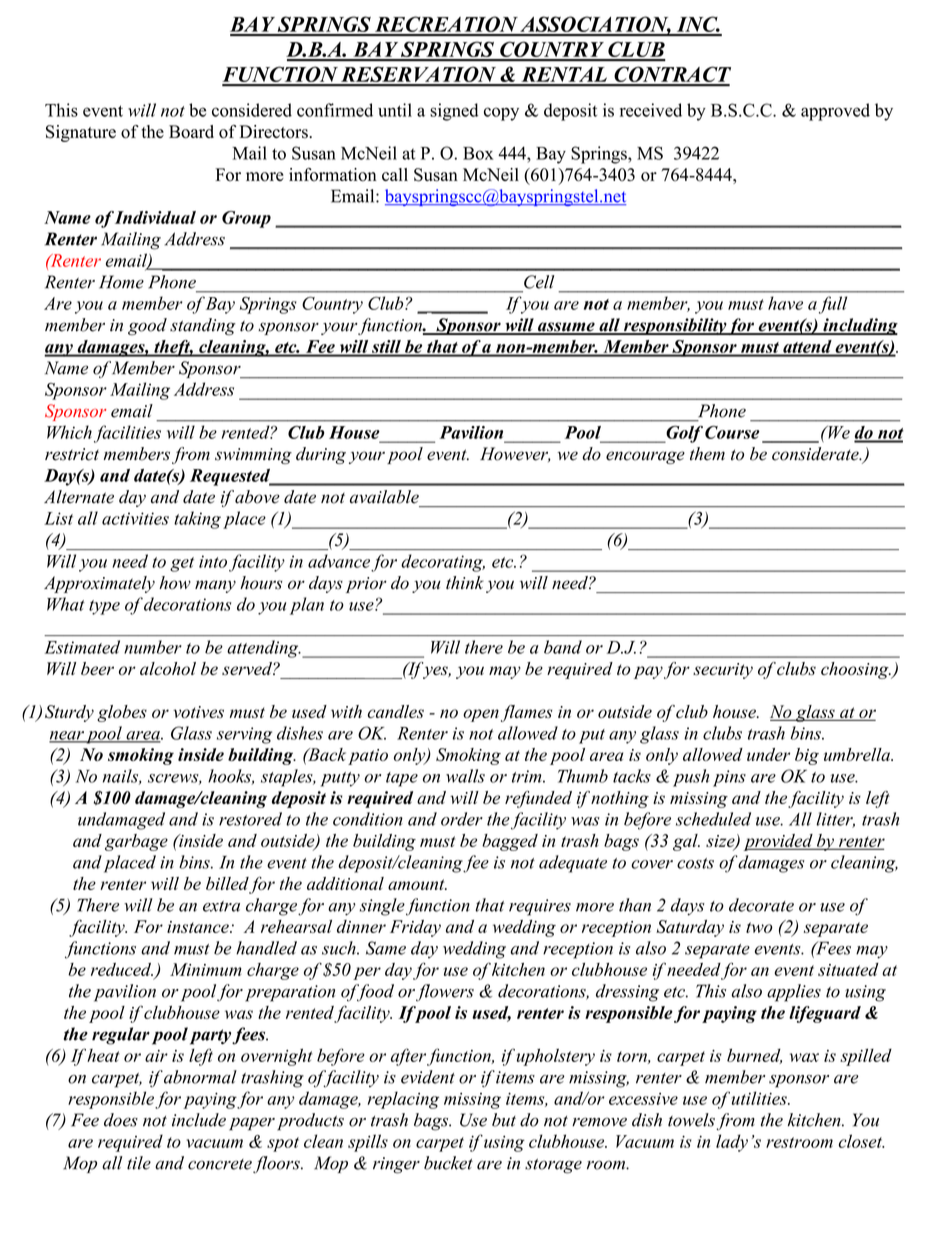 Image resolution: width=952 pixels, height=1233 pixels. What do you see at coordinates (465, 582) in the screenshot?
I see `think` at bounding box center [465, 582].
